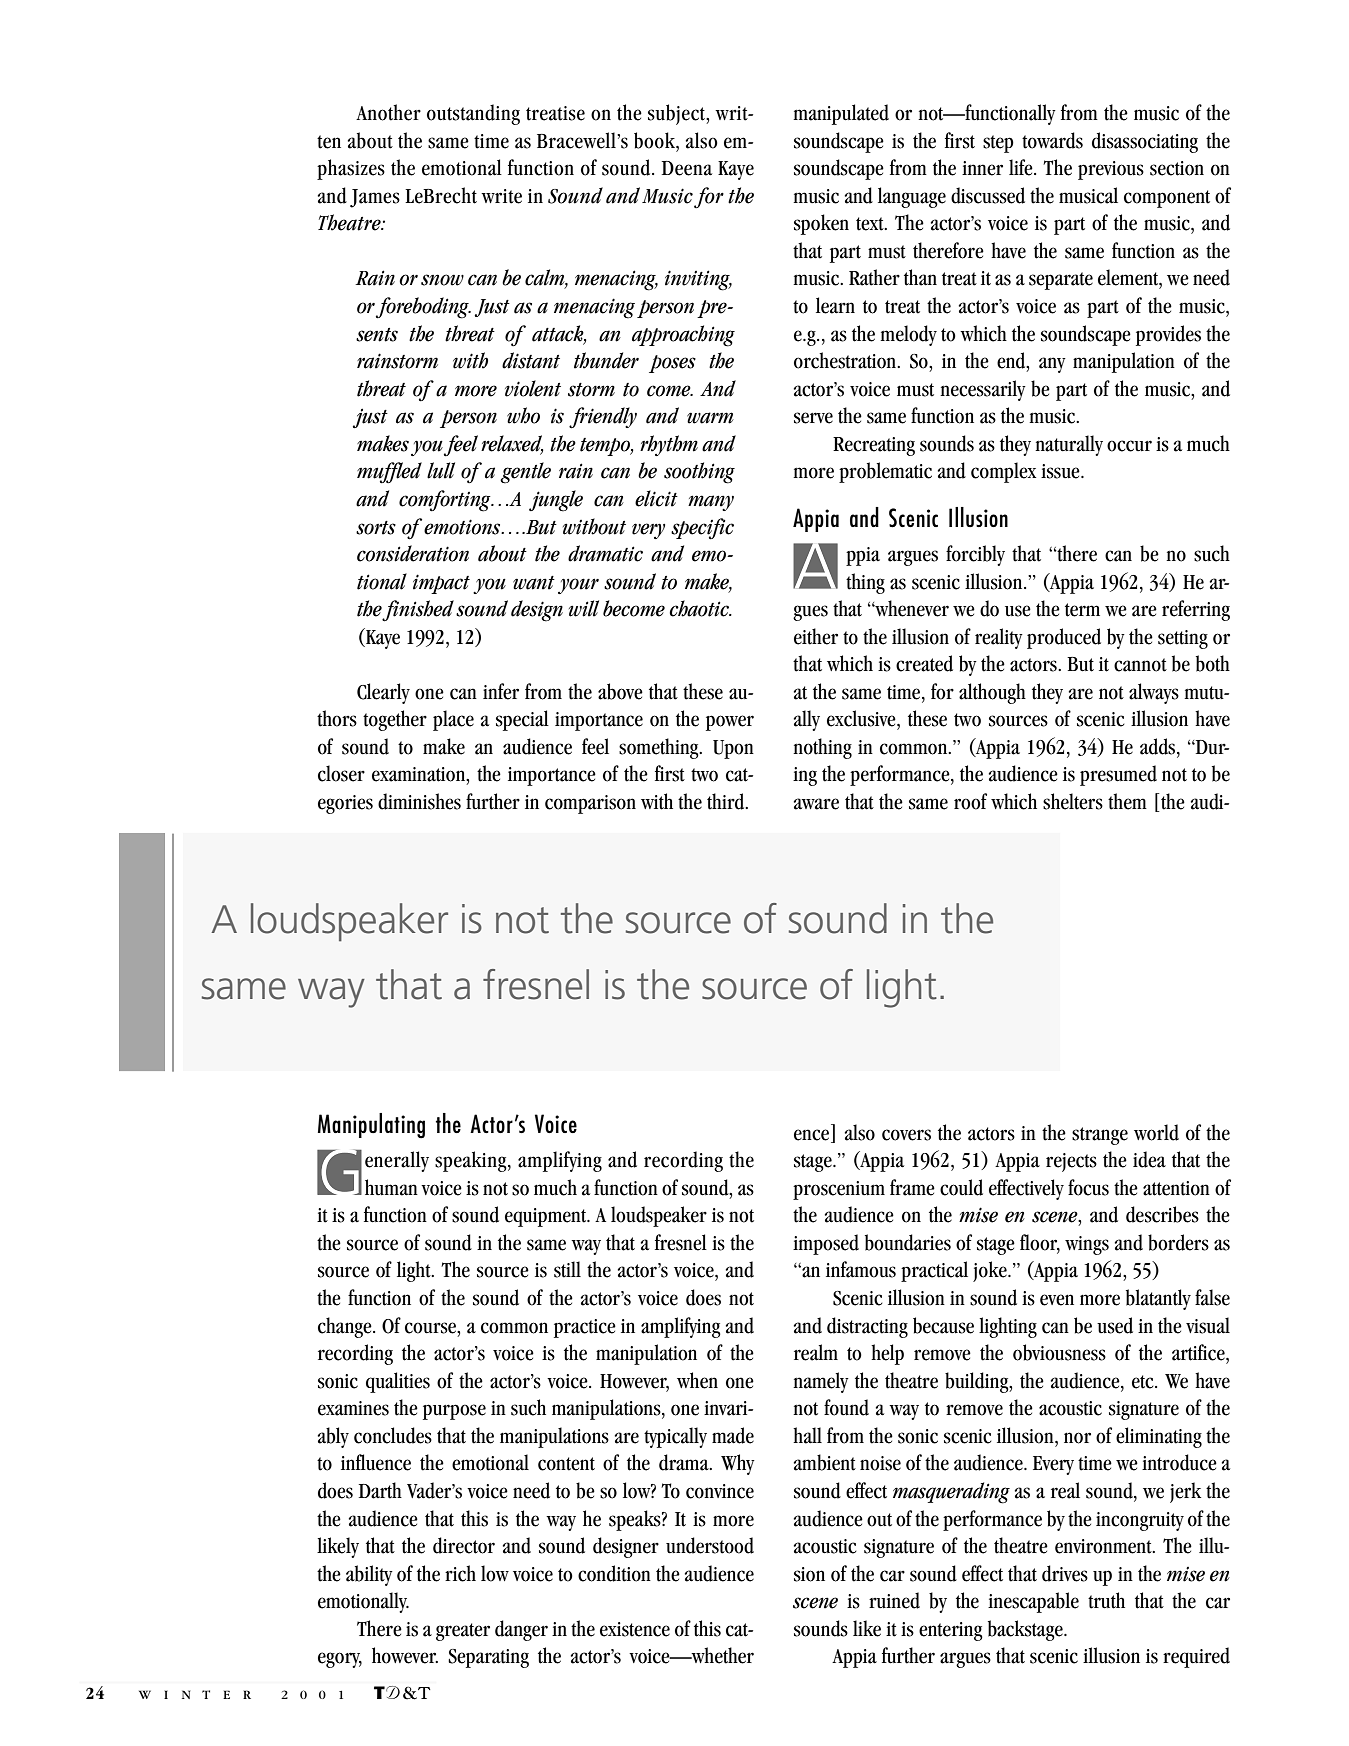 This screenshot has width=1349, height=1746. What do you see at coordinates (1111, 170) in the screenshot?
I see `previous` at bounding box center [1111, 170].
